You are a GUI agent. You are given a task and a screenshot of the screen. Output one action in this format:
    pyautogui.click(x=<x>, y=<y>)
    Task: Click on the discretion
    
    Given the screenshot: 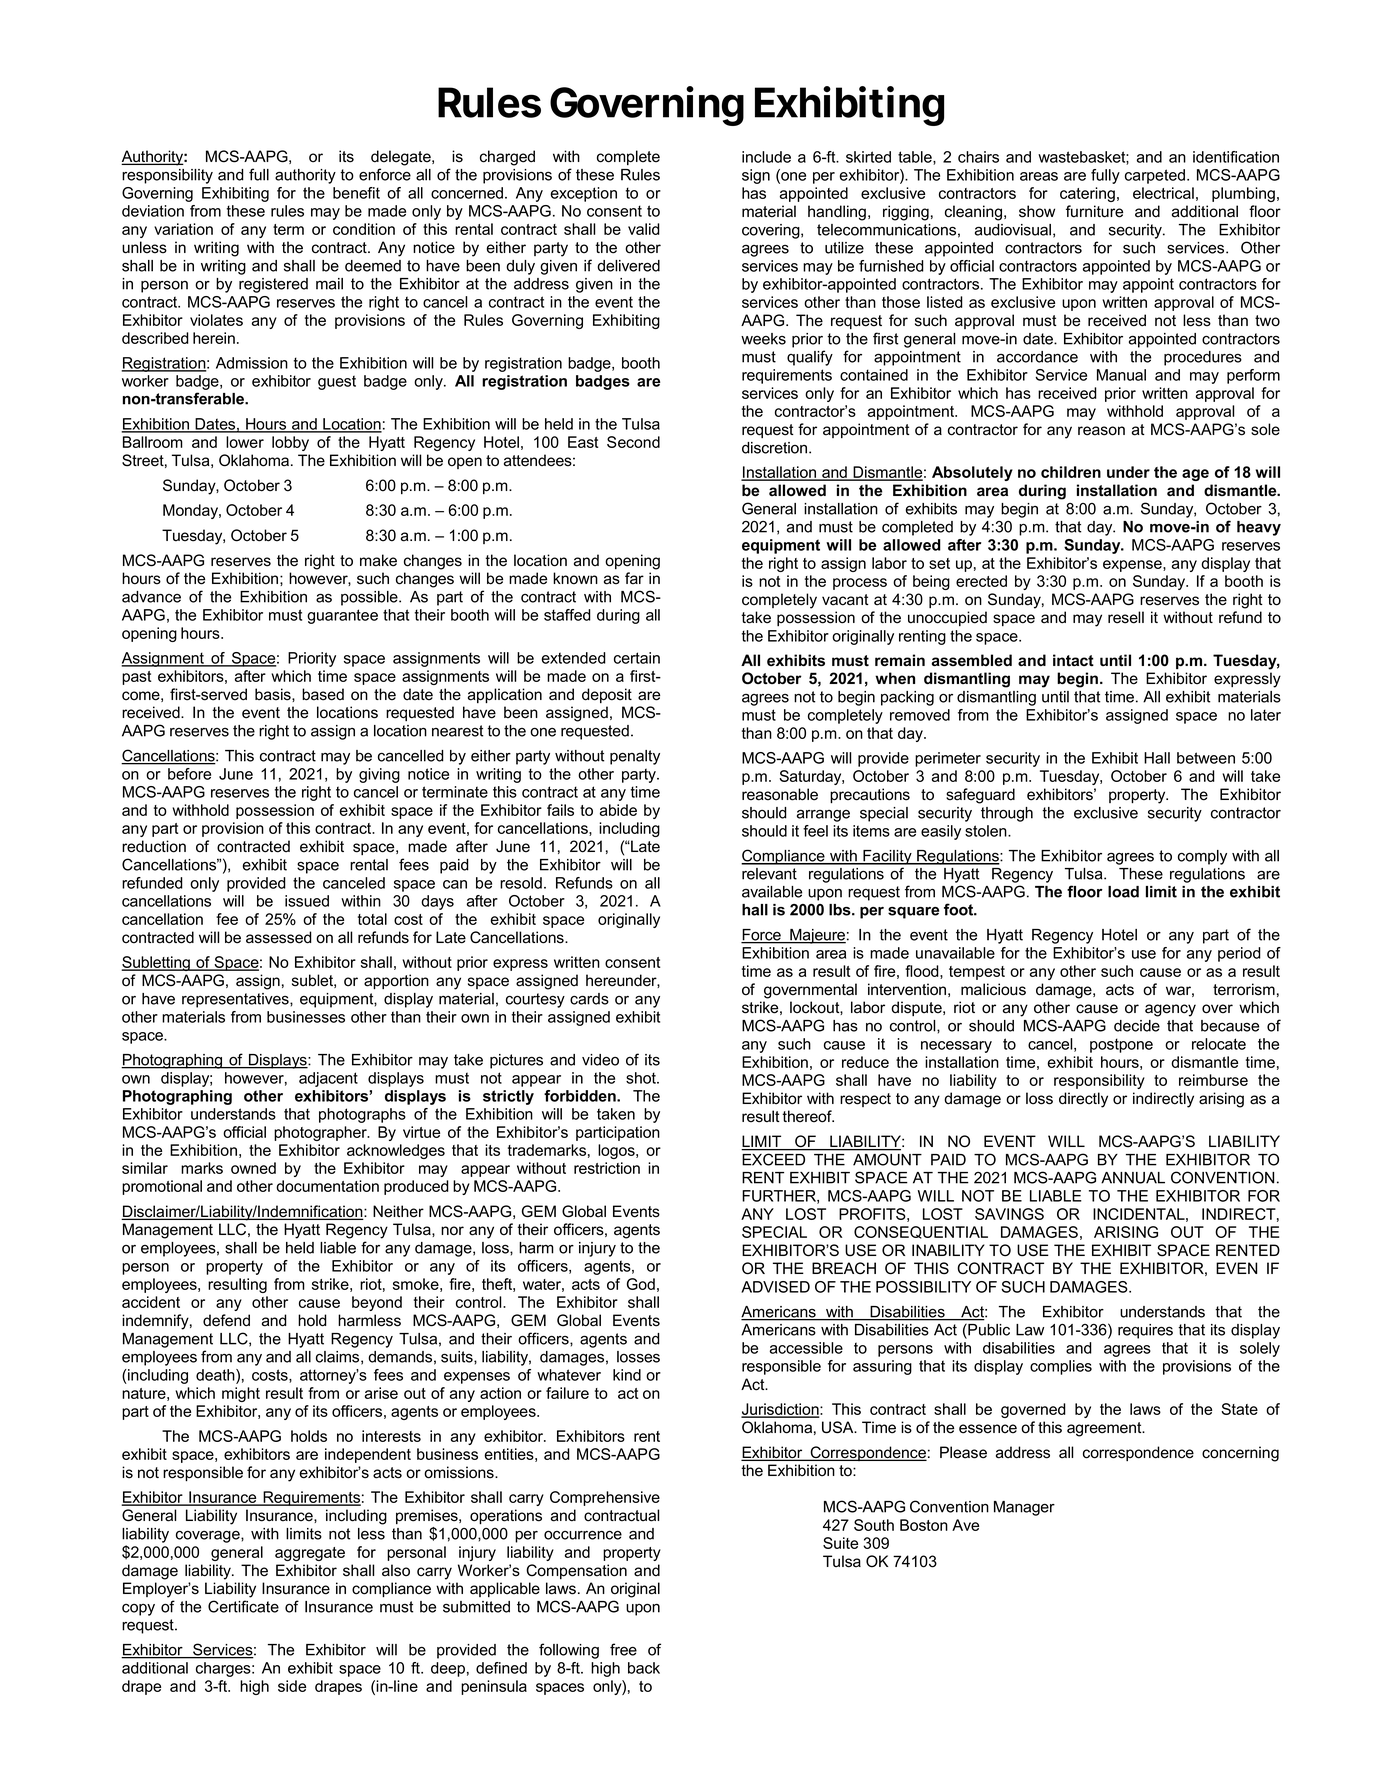 What is the action you would take?
    pyautogui.click(x=776, y=448)
